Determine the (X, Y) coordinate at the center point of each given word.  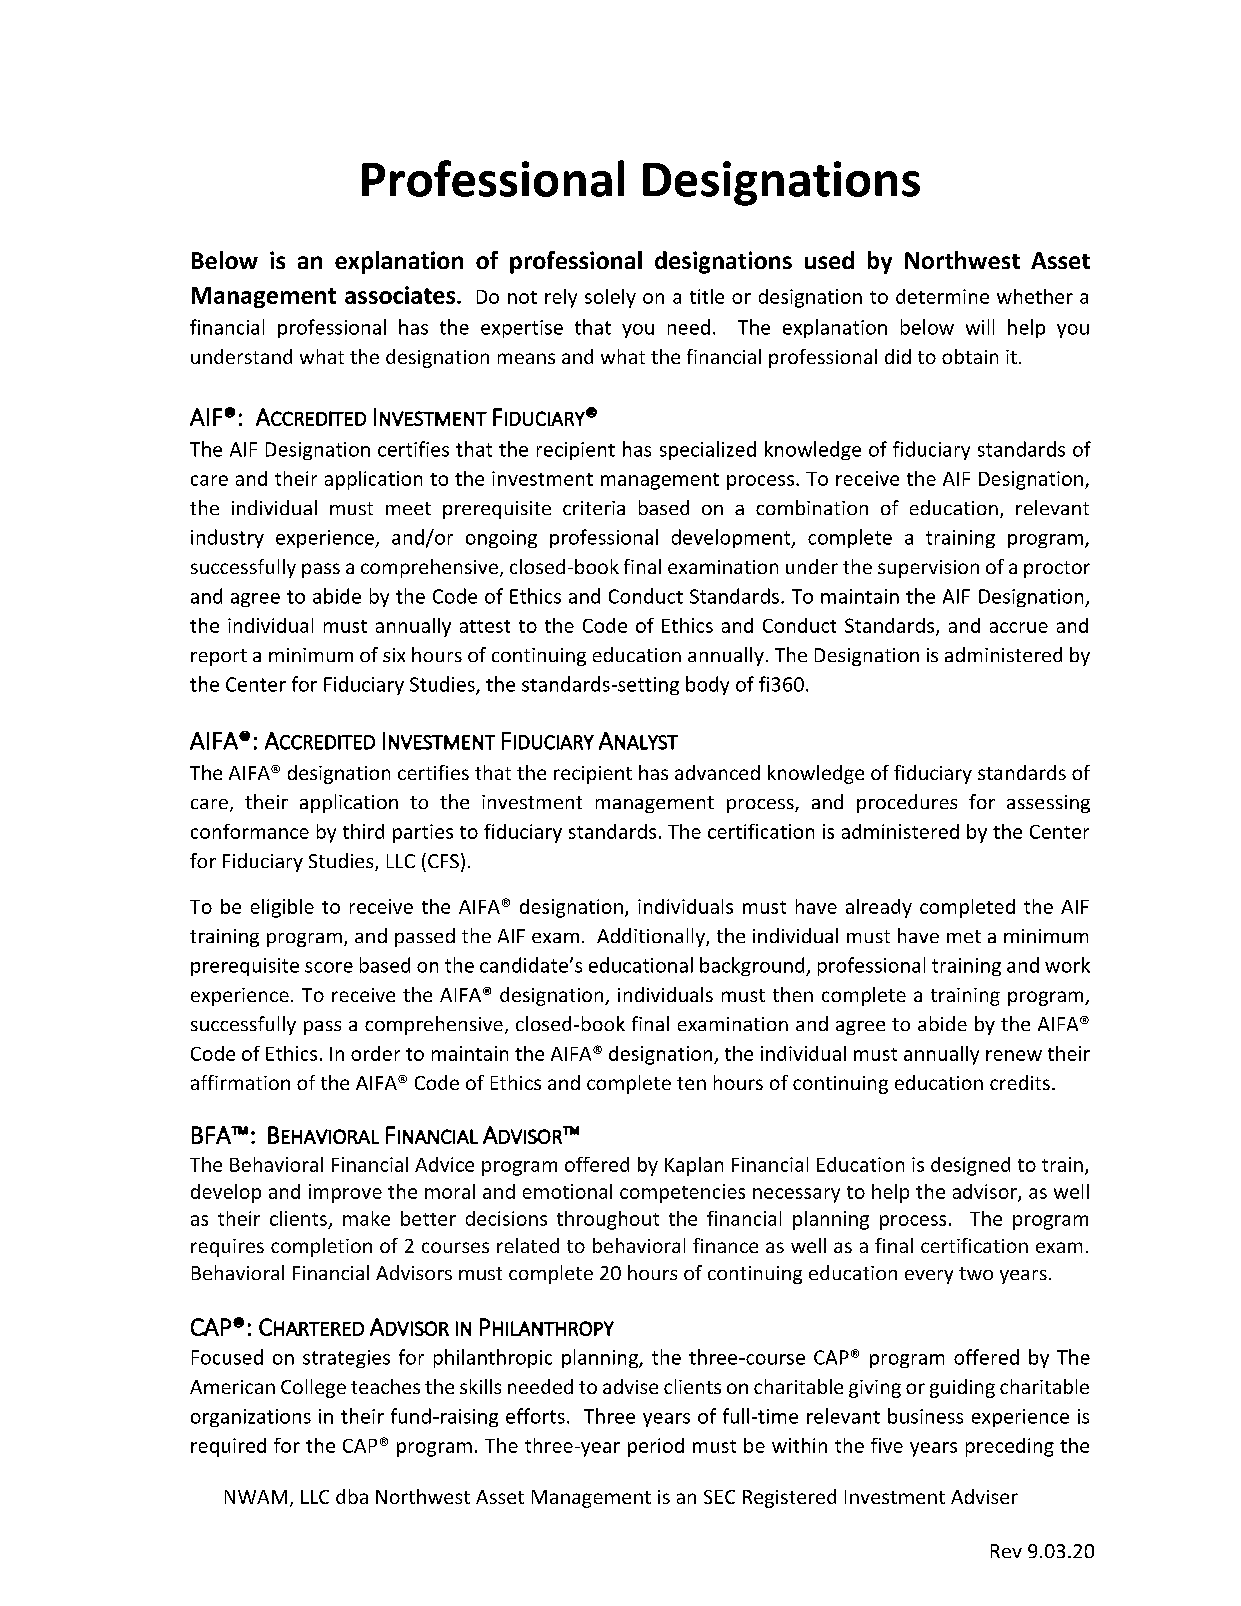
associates (401, 295)
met (964, 936)
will (980, 327)
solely (610, 298)
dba (352, 1496)
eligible (282, 908)
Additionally (652, 937)
